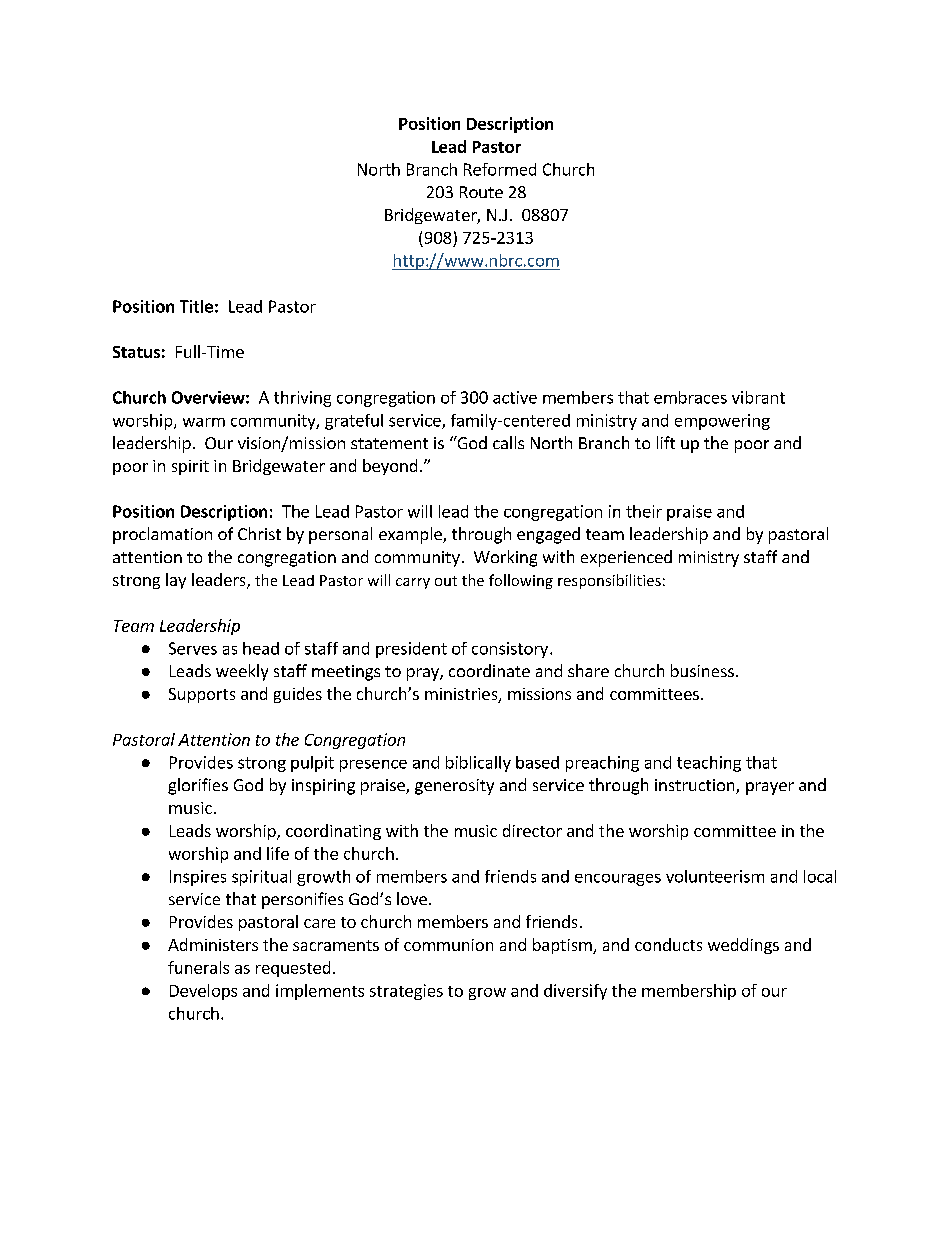 Image resolution: width=952 pixels, height=1233 pixels. Describe the element at coordinates (481, 192) in the image. I see `Route` at that location.
